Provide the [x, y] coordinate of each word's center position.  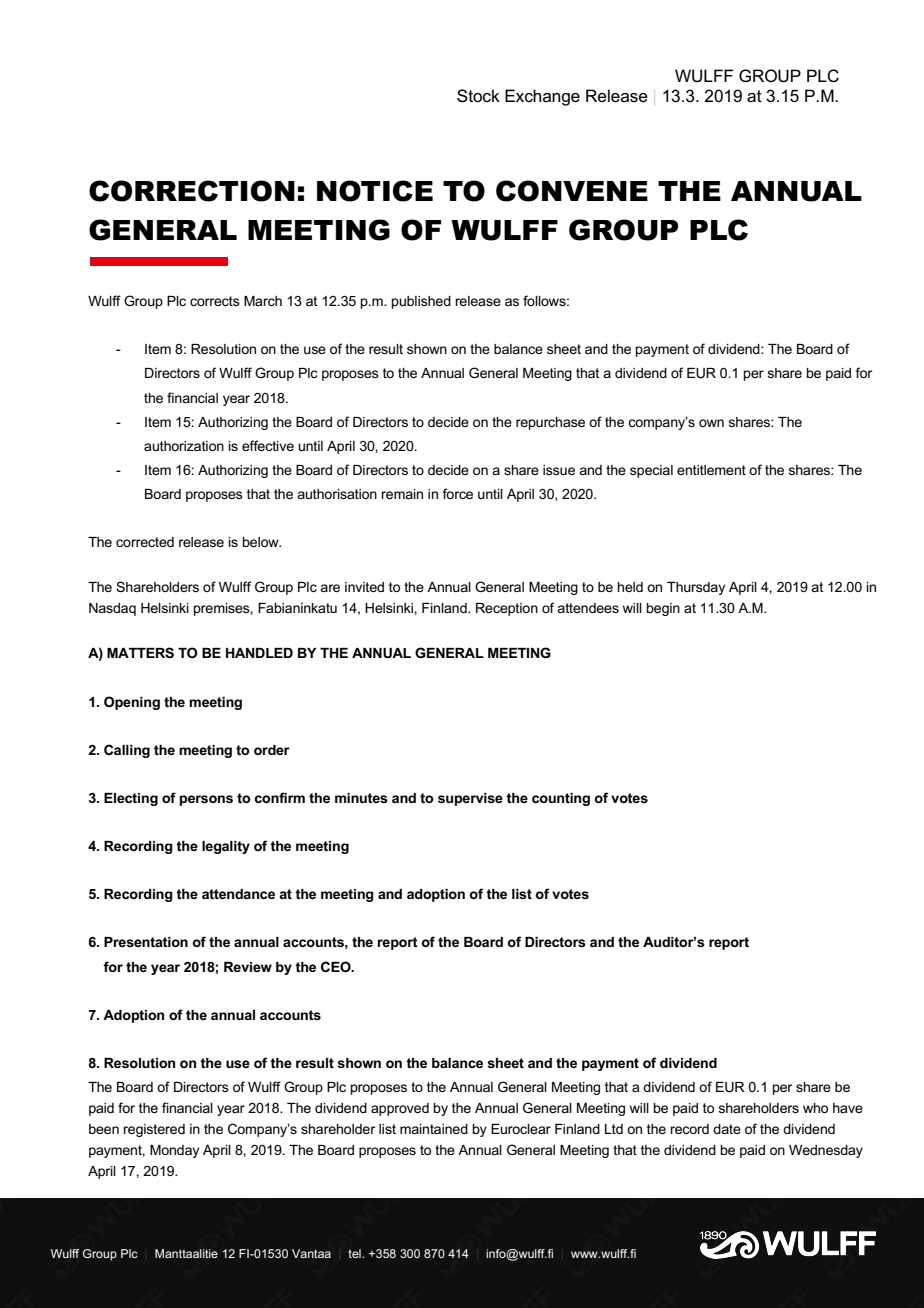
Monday [174, 1151]
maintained [434, 1129]
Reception [507, 609]
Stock [478, 96]
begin [663, 609]
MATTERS [140, 653]
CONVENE [572, 191]
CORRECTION [192, 191]
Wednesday [826, 1151]
